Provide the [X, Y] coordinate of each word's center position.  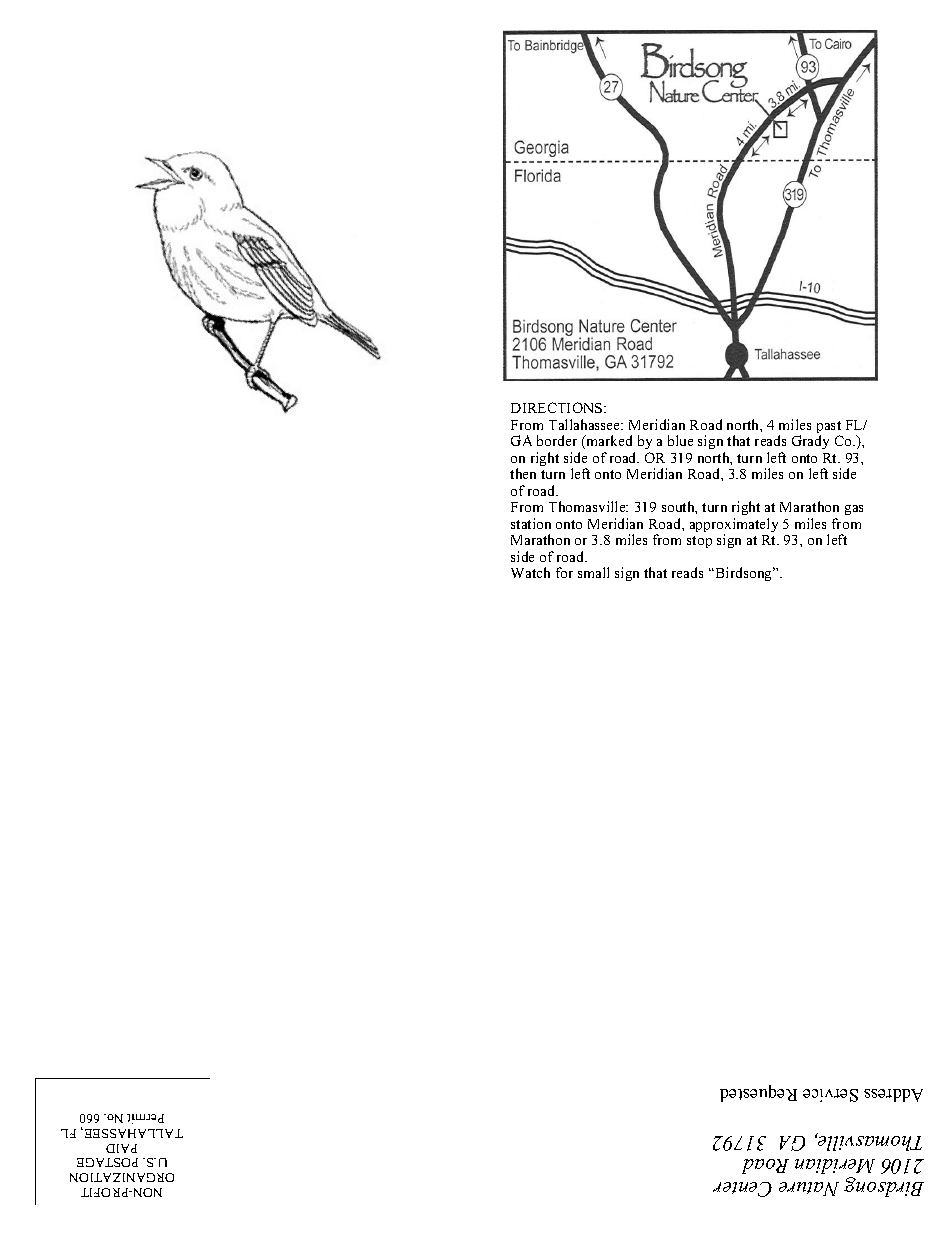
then [523, 473]
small [593, 572]
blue [680, 440]
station [531, 523]
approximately [734, 526]
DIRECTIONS [558, 407]
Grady [810, 442]
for [564, 572]
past [829, 428]
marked [608, 440]
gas [854, 510]
